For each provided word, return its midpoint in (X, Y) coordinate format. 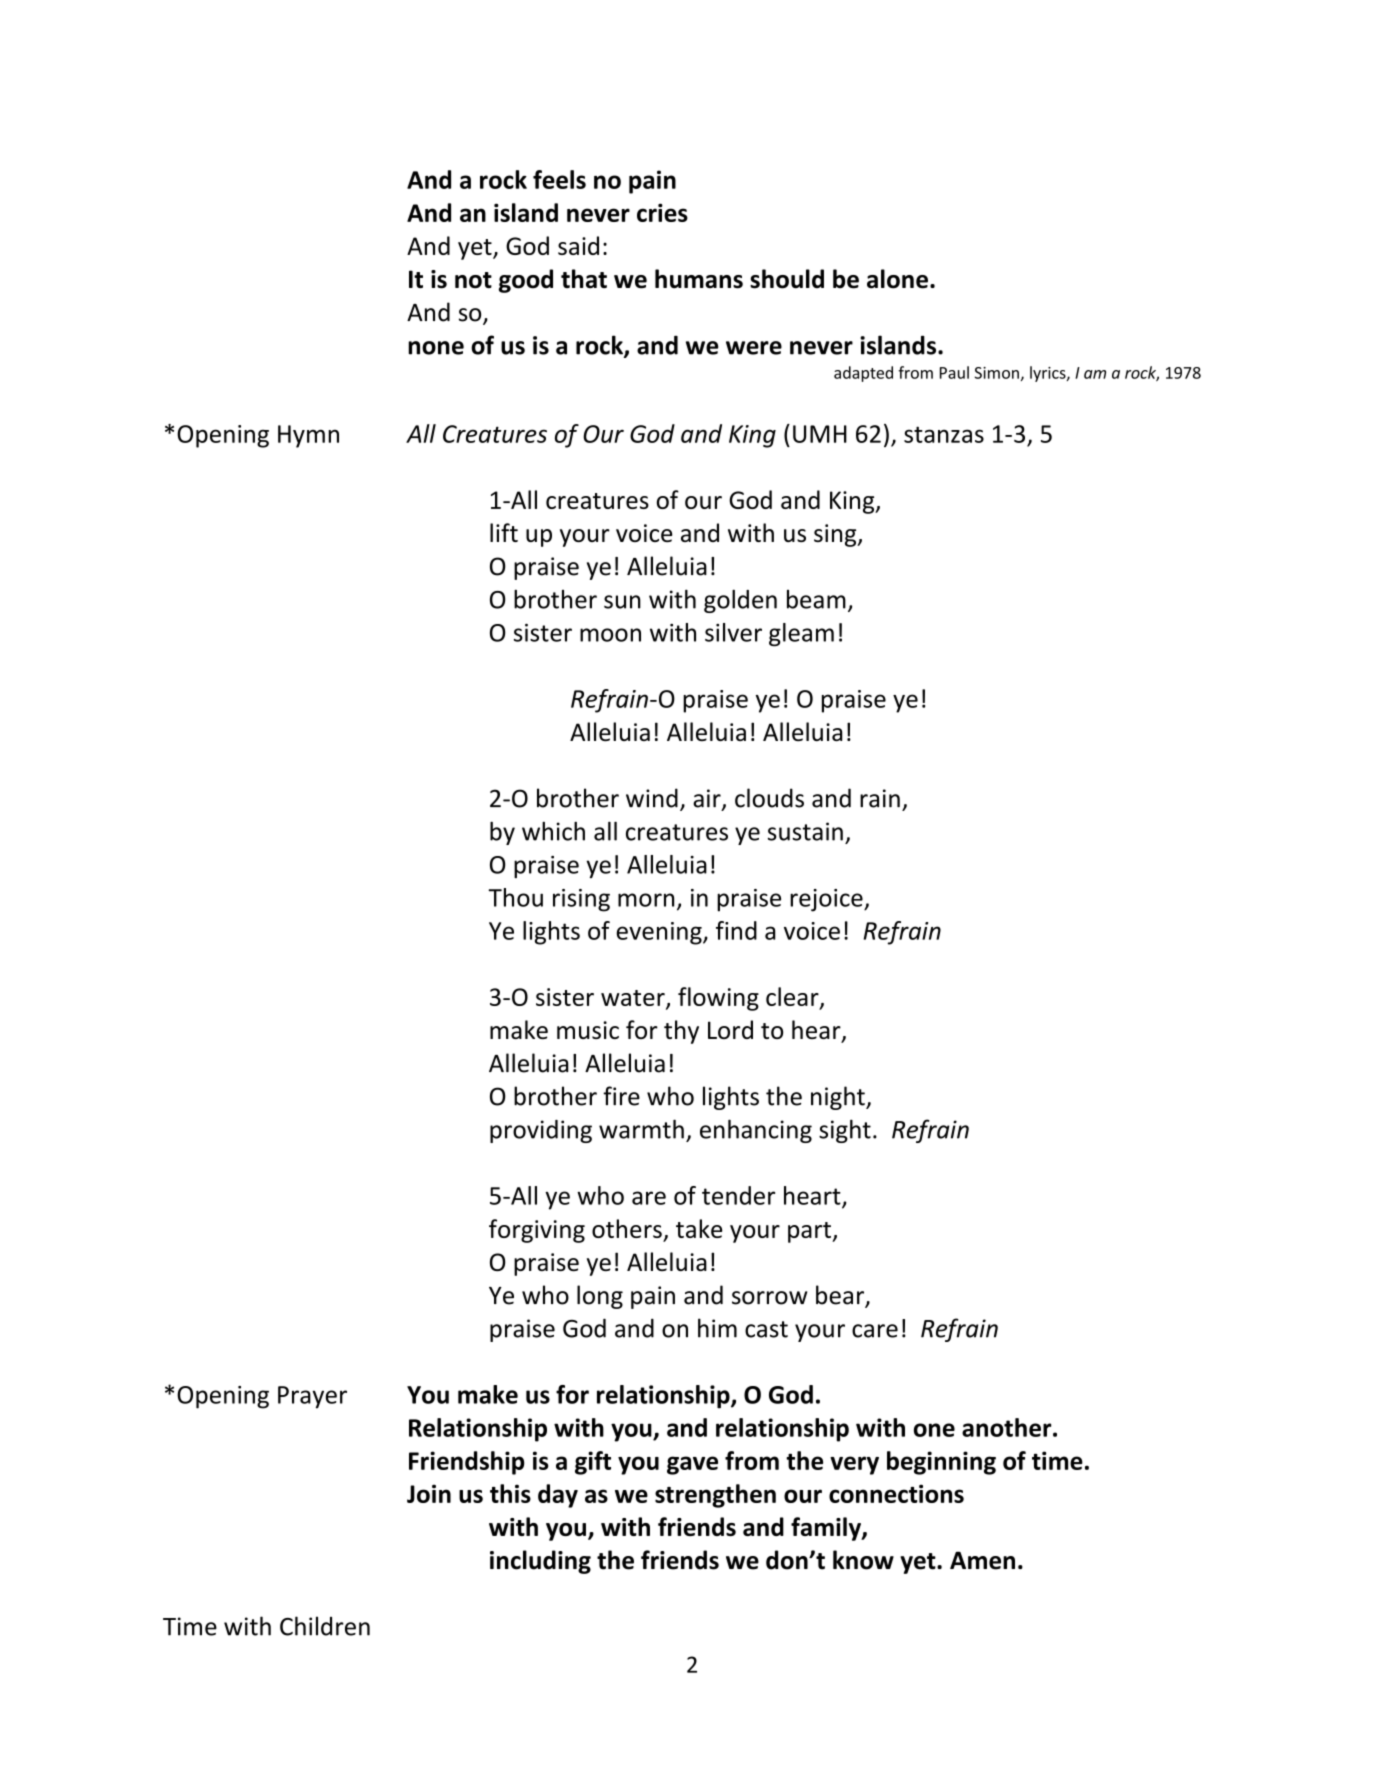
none (436, 348)
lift (504, 532)
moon (610, 635)
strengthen (715, 1496)
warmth (641, 1129)
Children (325, 1626)
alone (897, 279)
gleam (801, 635)
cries (662, 212)
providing (541, 1131)
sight (845, 1131)
